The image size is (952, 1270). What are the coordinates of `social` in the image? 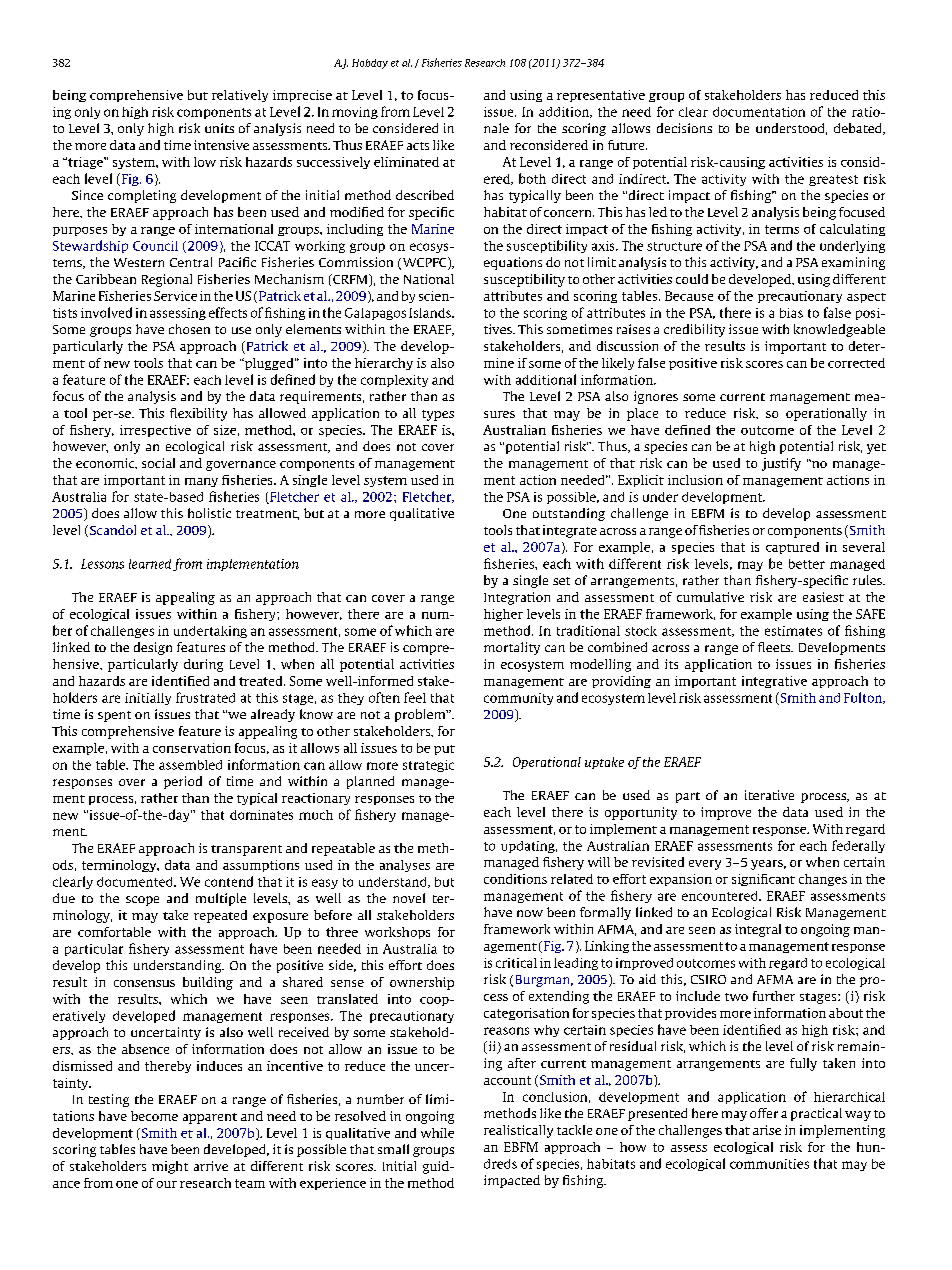 It's located at (158, 463).
